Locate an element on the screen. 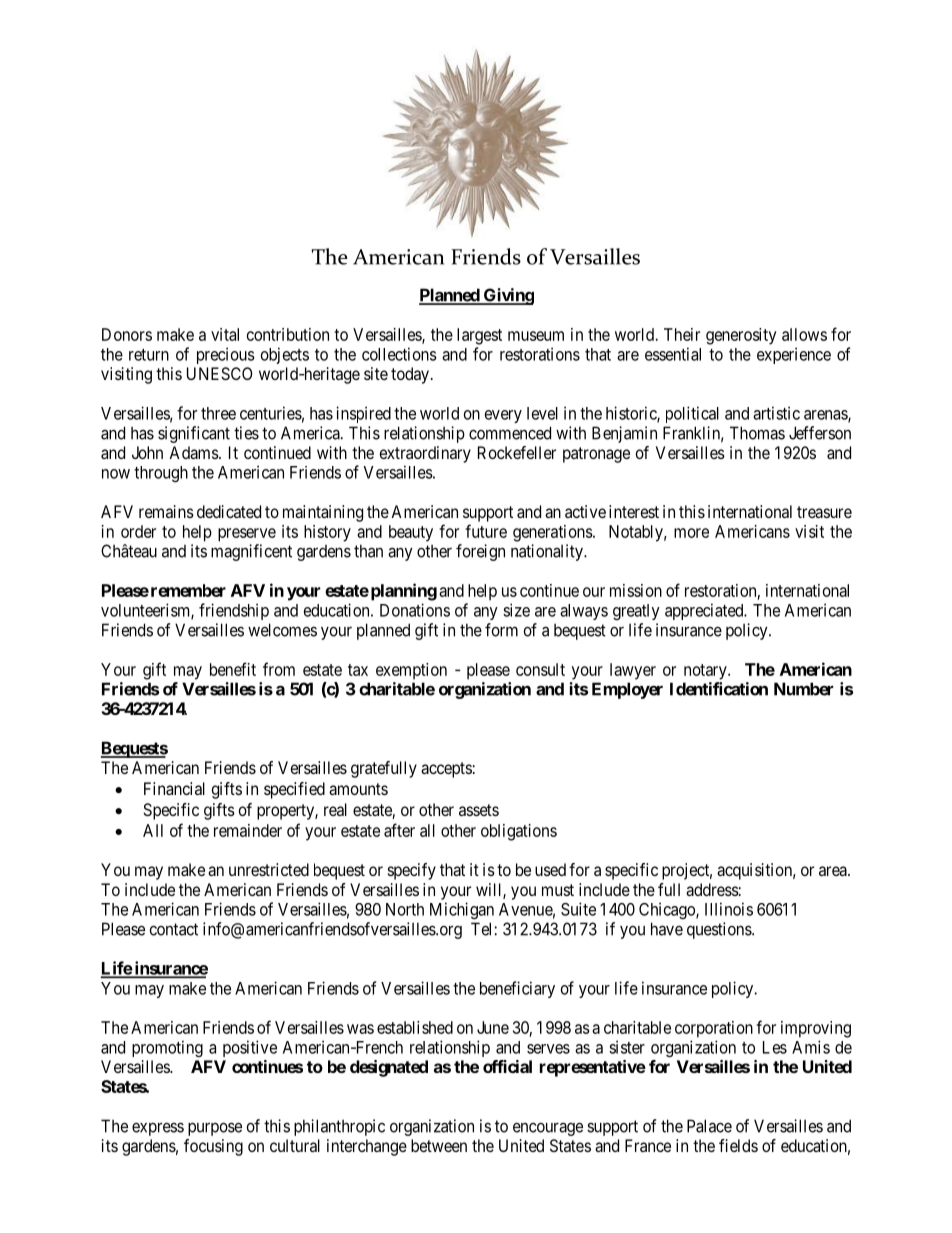 The height and width of the screenshot is (1233, 952). largest is located at coordinates (479, 336).
